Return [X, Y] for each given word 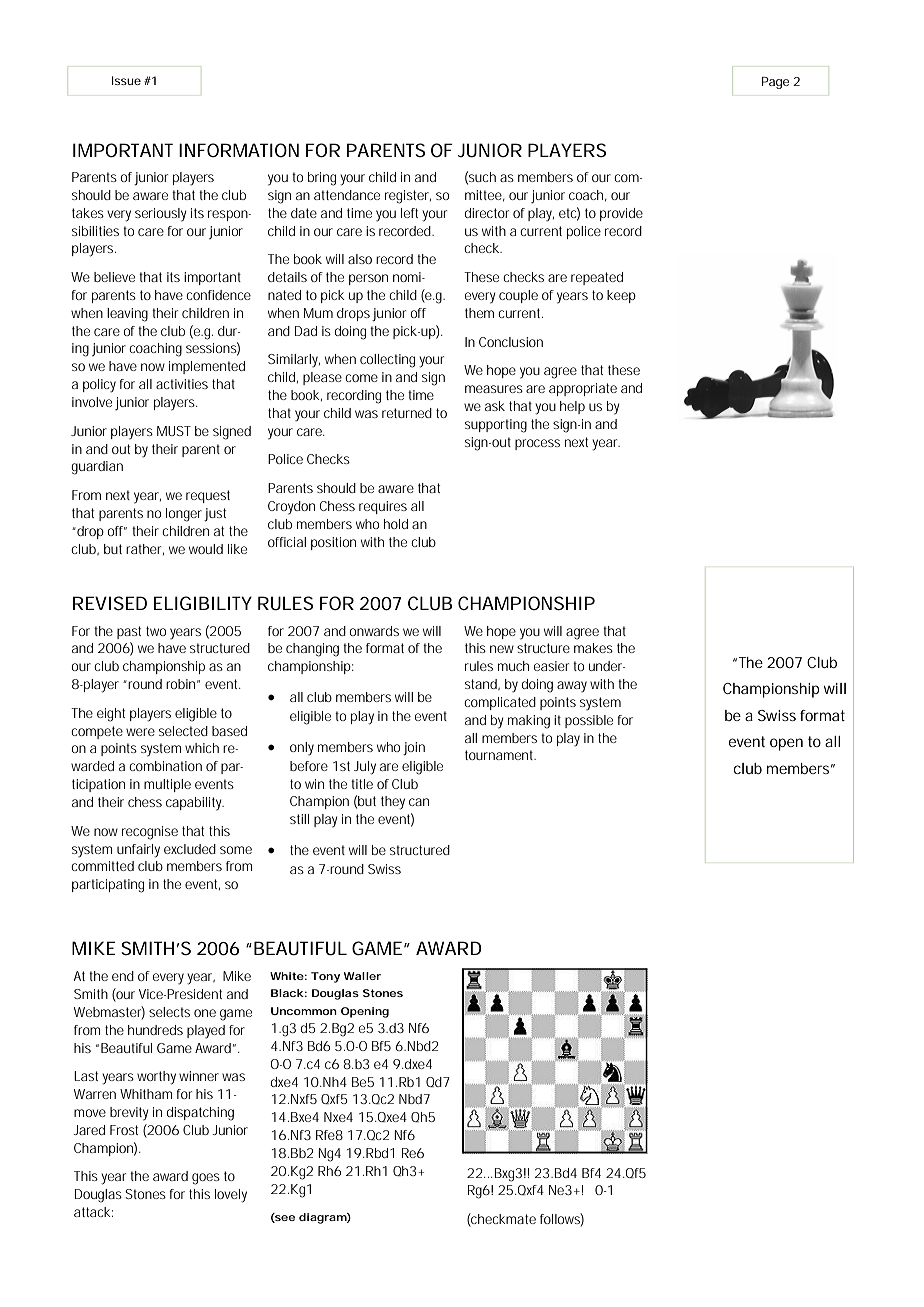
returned [407, 413]
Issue [126, 80]
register [408, 197]
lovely [231, 1196]
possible [589, 721]
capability [195, 804]
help [572, 407]
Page [775, 83]
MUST [174, 431]
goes [206, 1179]
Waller [362, 976]
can [419, 802]
